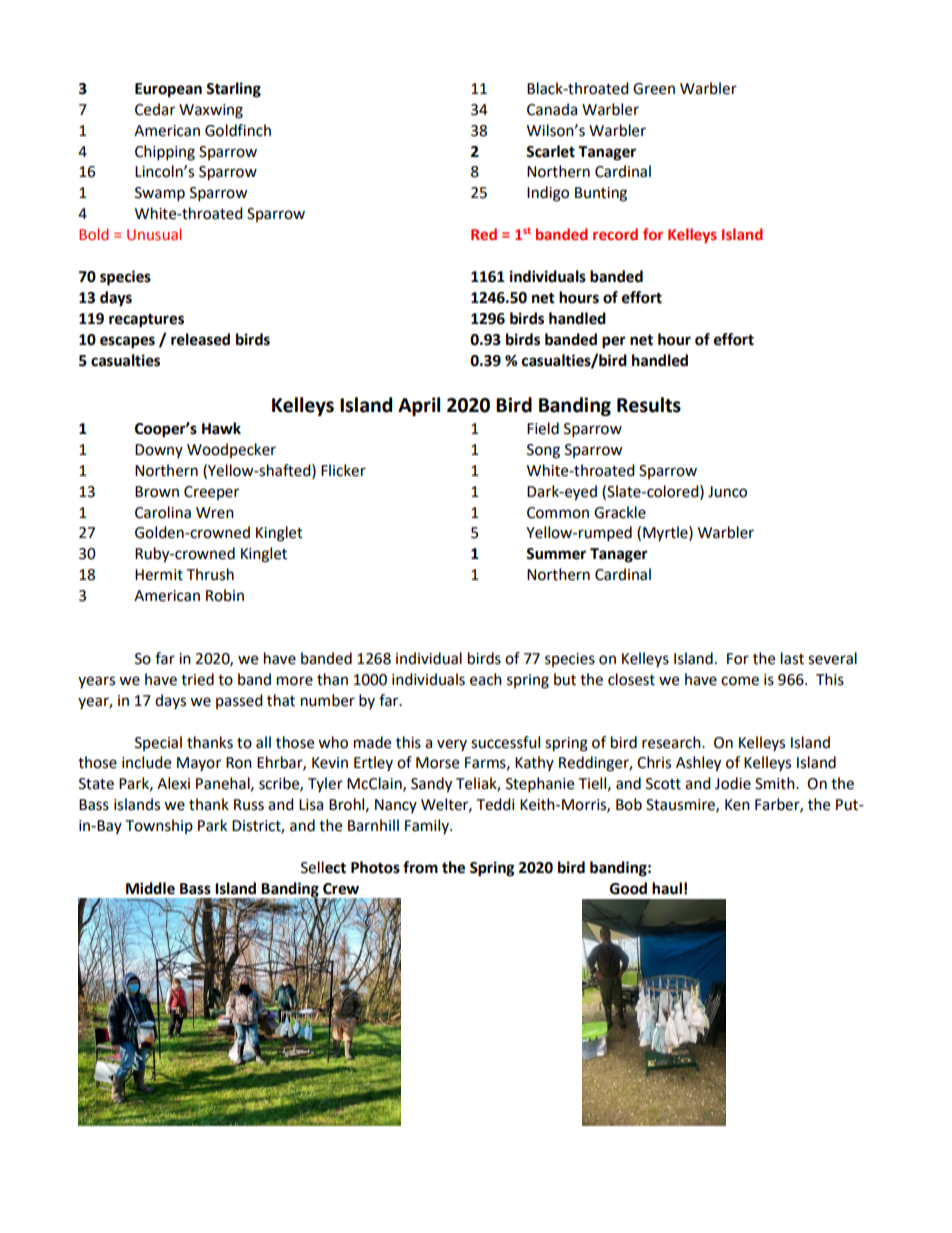 Image resolution: width=952 pixels, height=1233 pixels. What do you see at coordinates (727, 492) in the screenshot?
I see `Junco` at bounding box center [727, 492].
